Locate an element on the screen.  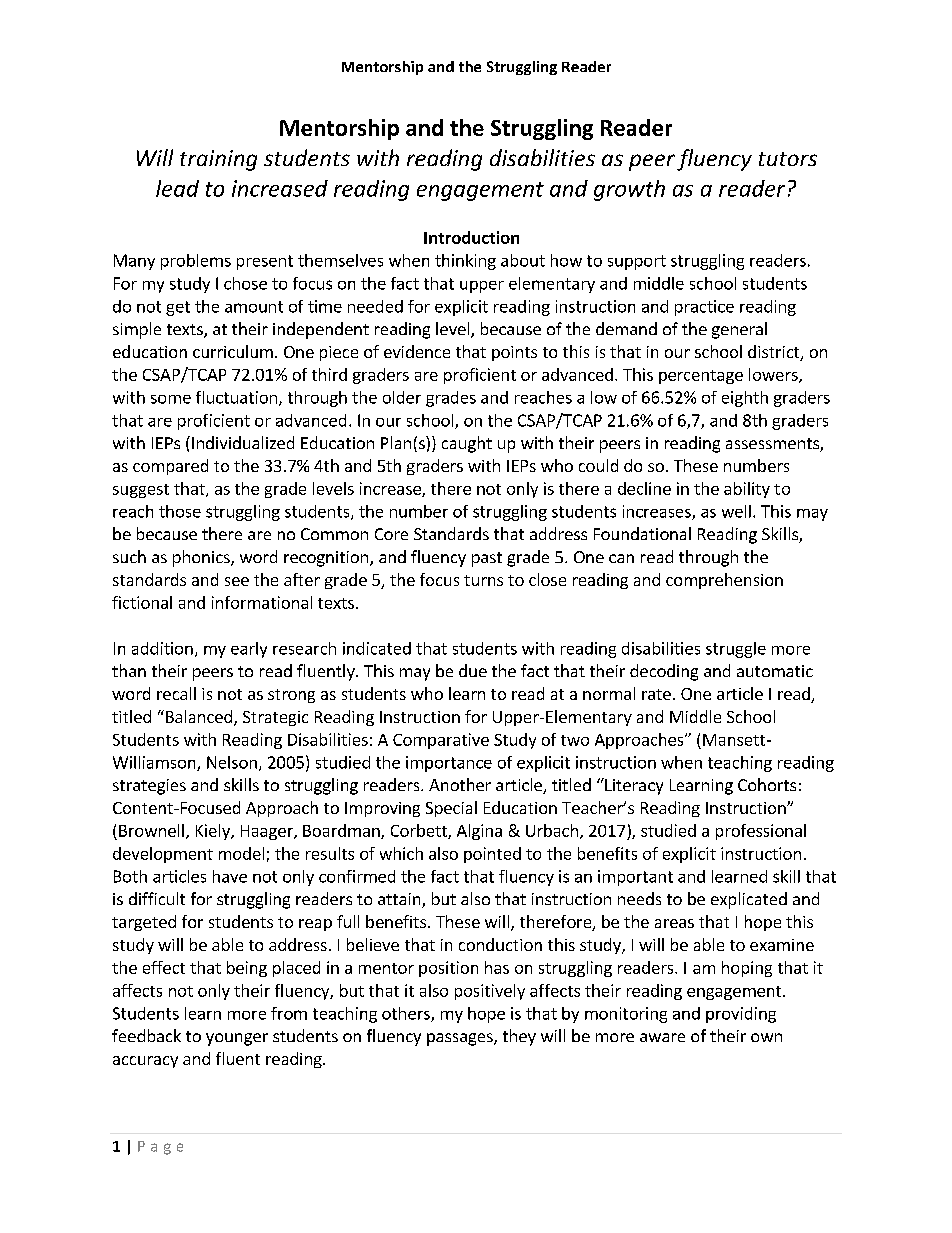
younger is located at coordinates (237, 1039).
